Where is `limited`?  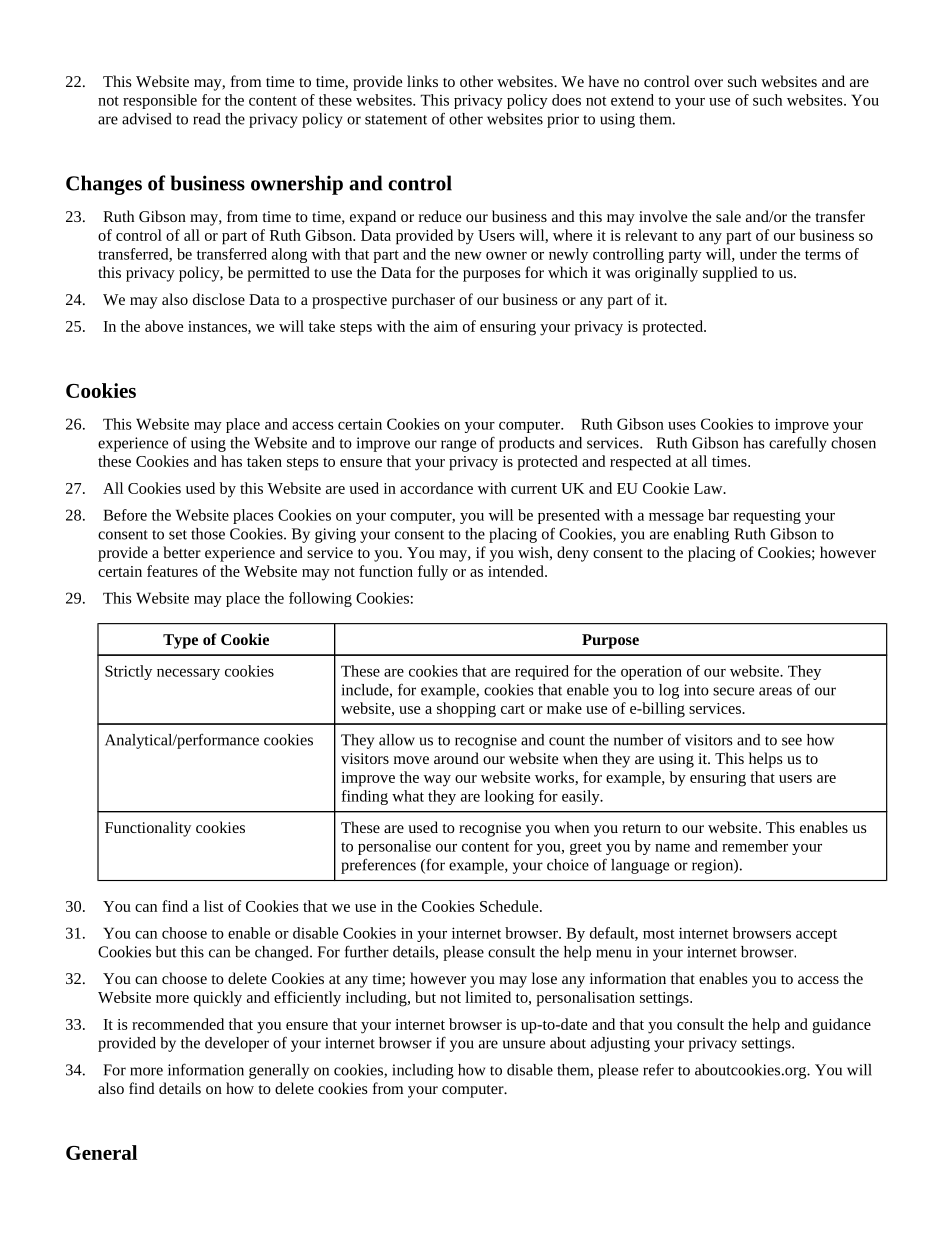 limited is located at coordinates (488, 997).
